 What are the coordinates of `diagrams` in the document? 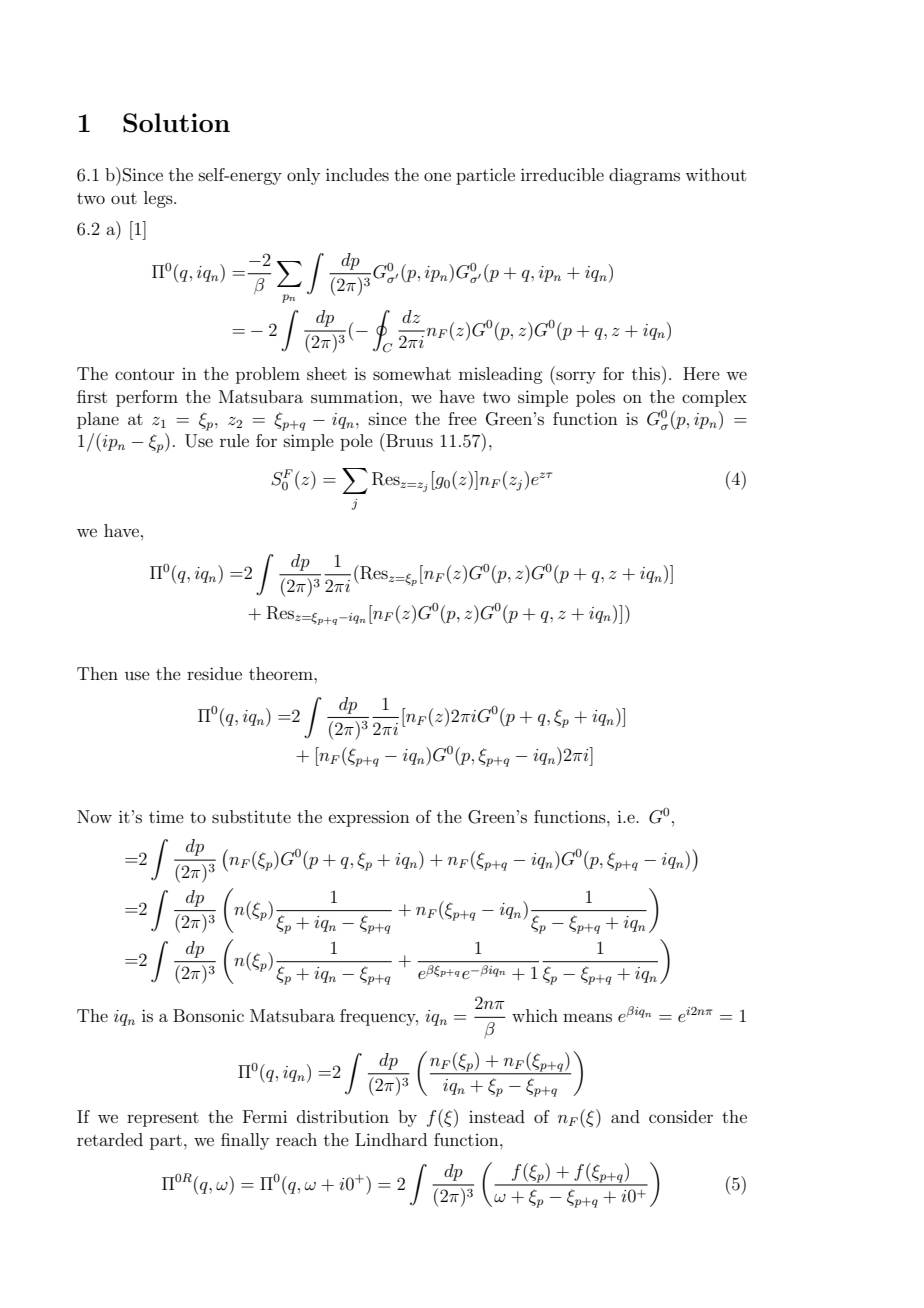 It's located at (644, 176).
